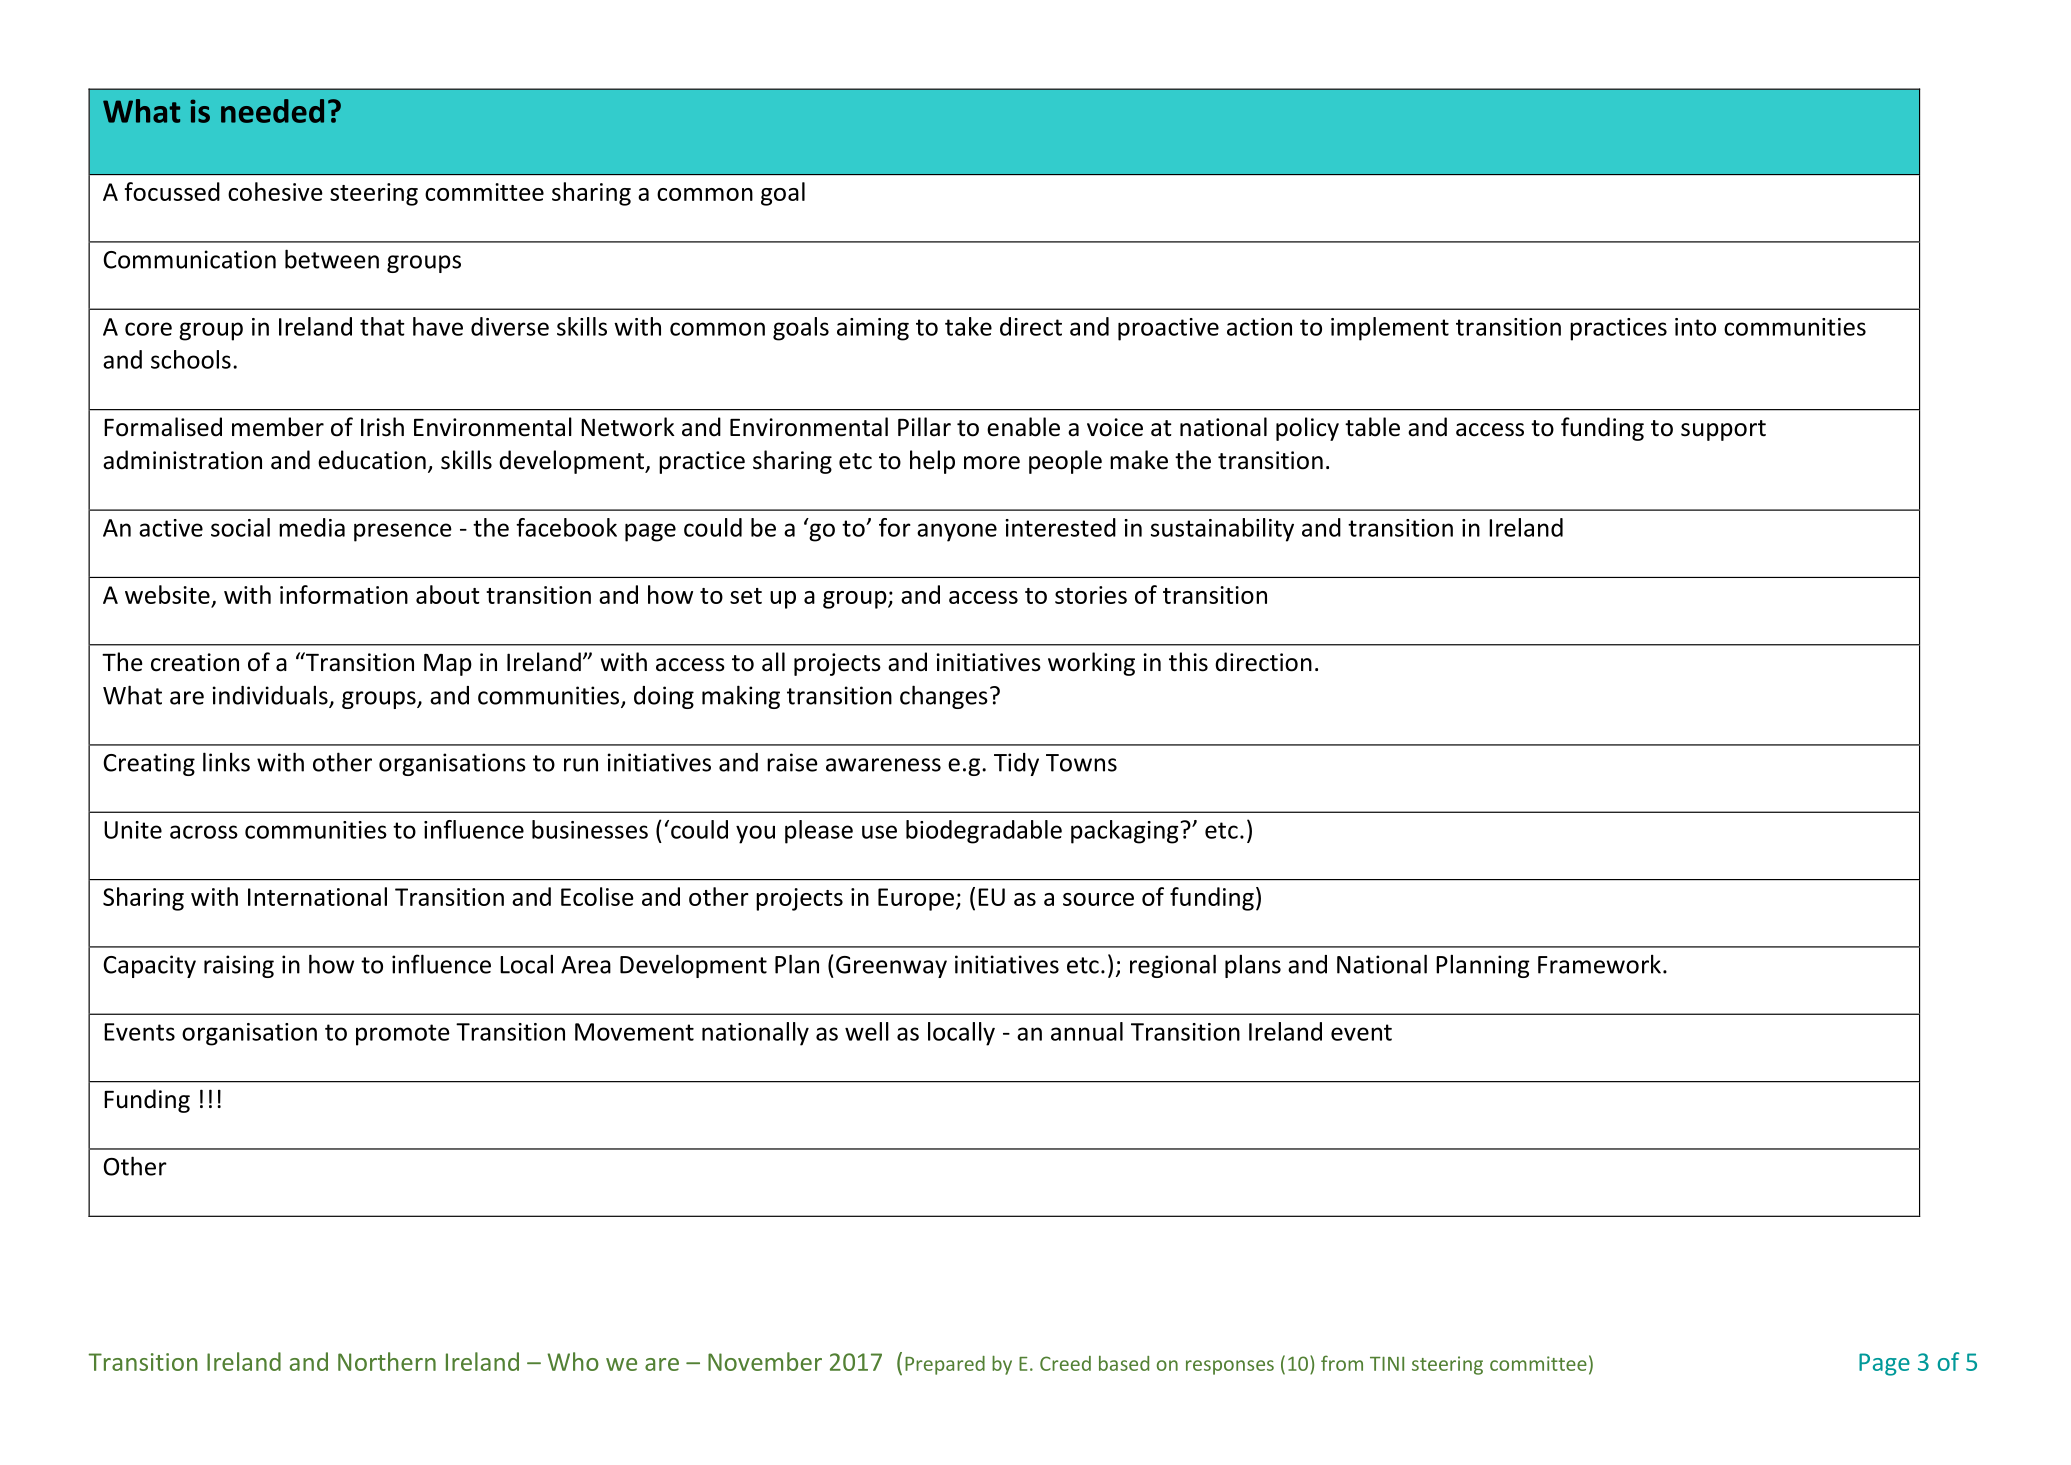 The width and height of the page is (2071, 1465). Describe the element at coordinates (312, 527) in the page. I see `media` at that location.
